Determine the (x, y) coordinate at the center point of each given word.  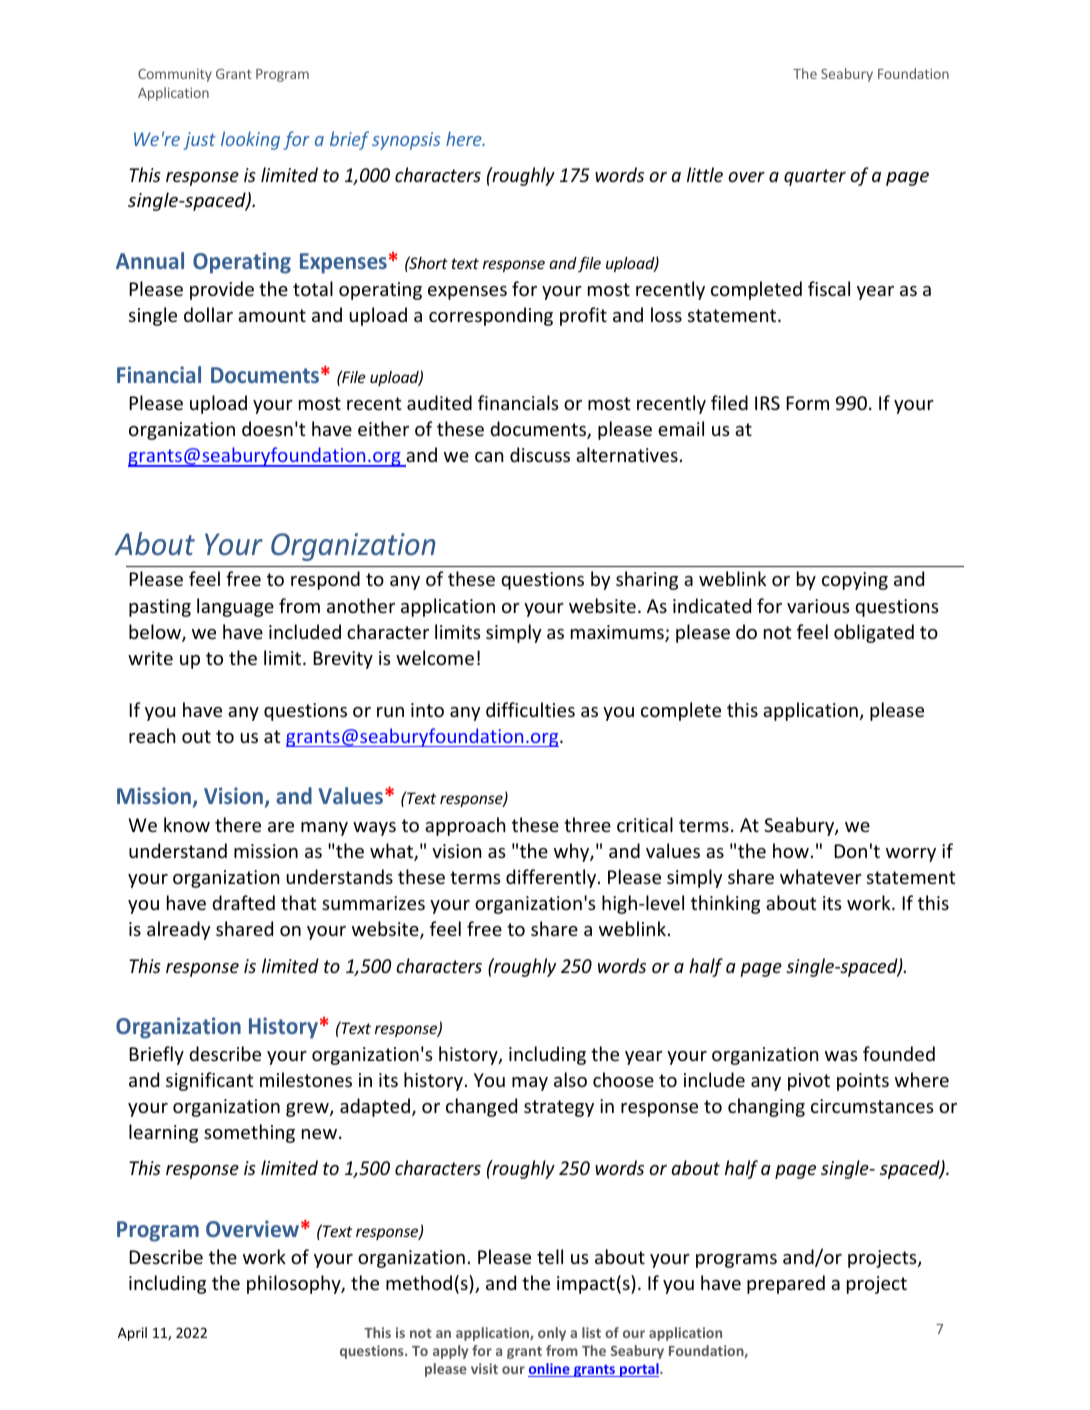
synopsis (406, 141)
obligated (874, 633)
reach (152, 735)
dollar (208, 314)
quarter (815, 177)
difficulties (530, 709)
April (132, 1334)
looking (250, 140)
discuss (540, 454)
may (530, 1084)
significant (209, 1081)
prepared (786, 1284)
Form (807, 403)
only (552, 1334)
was (841, 1056)
